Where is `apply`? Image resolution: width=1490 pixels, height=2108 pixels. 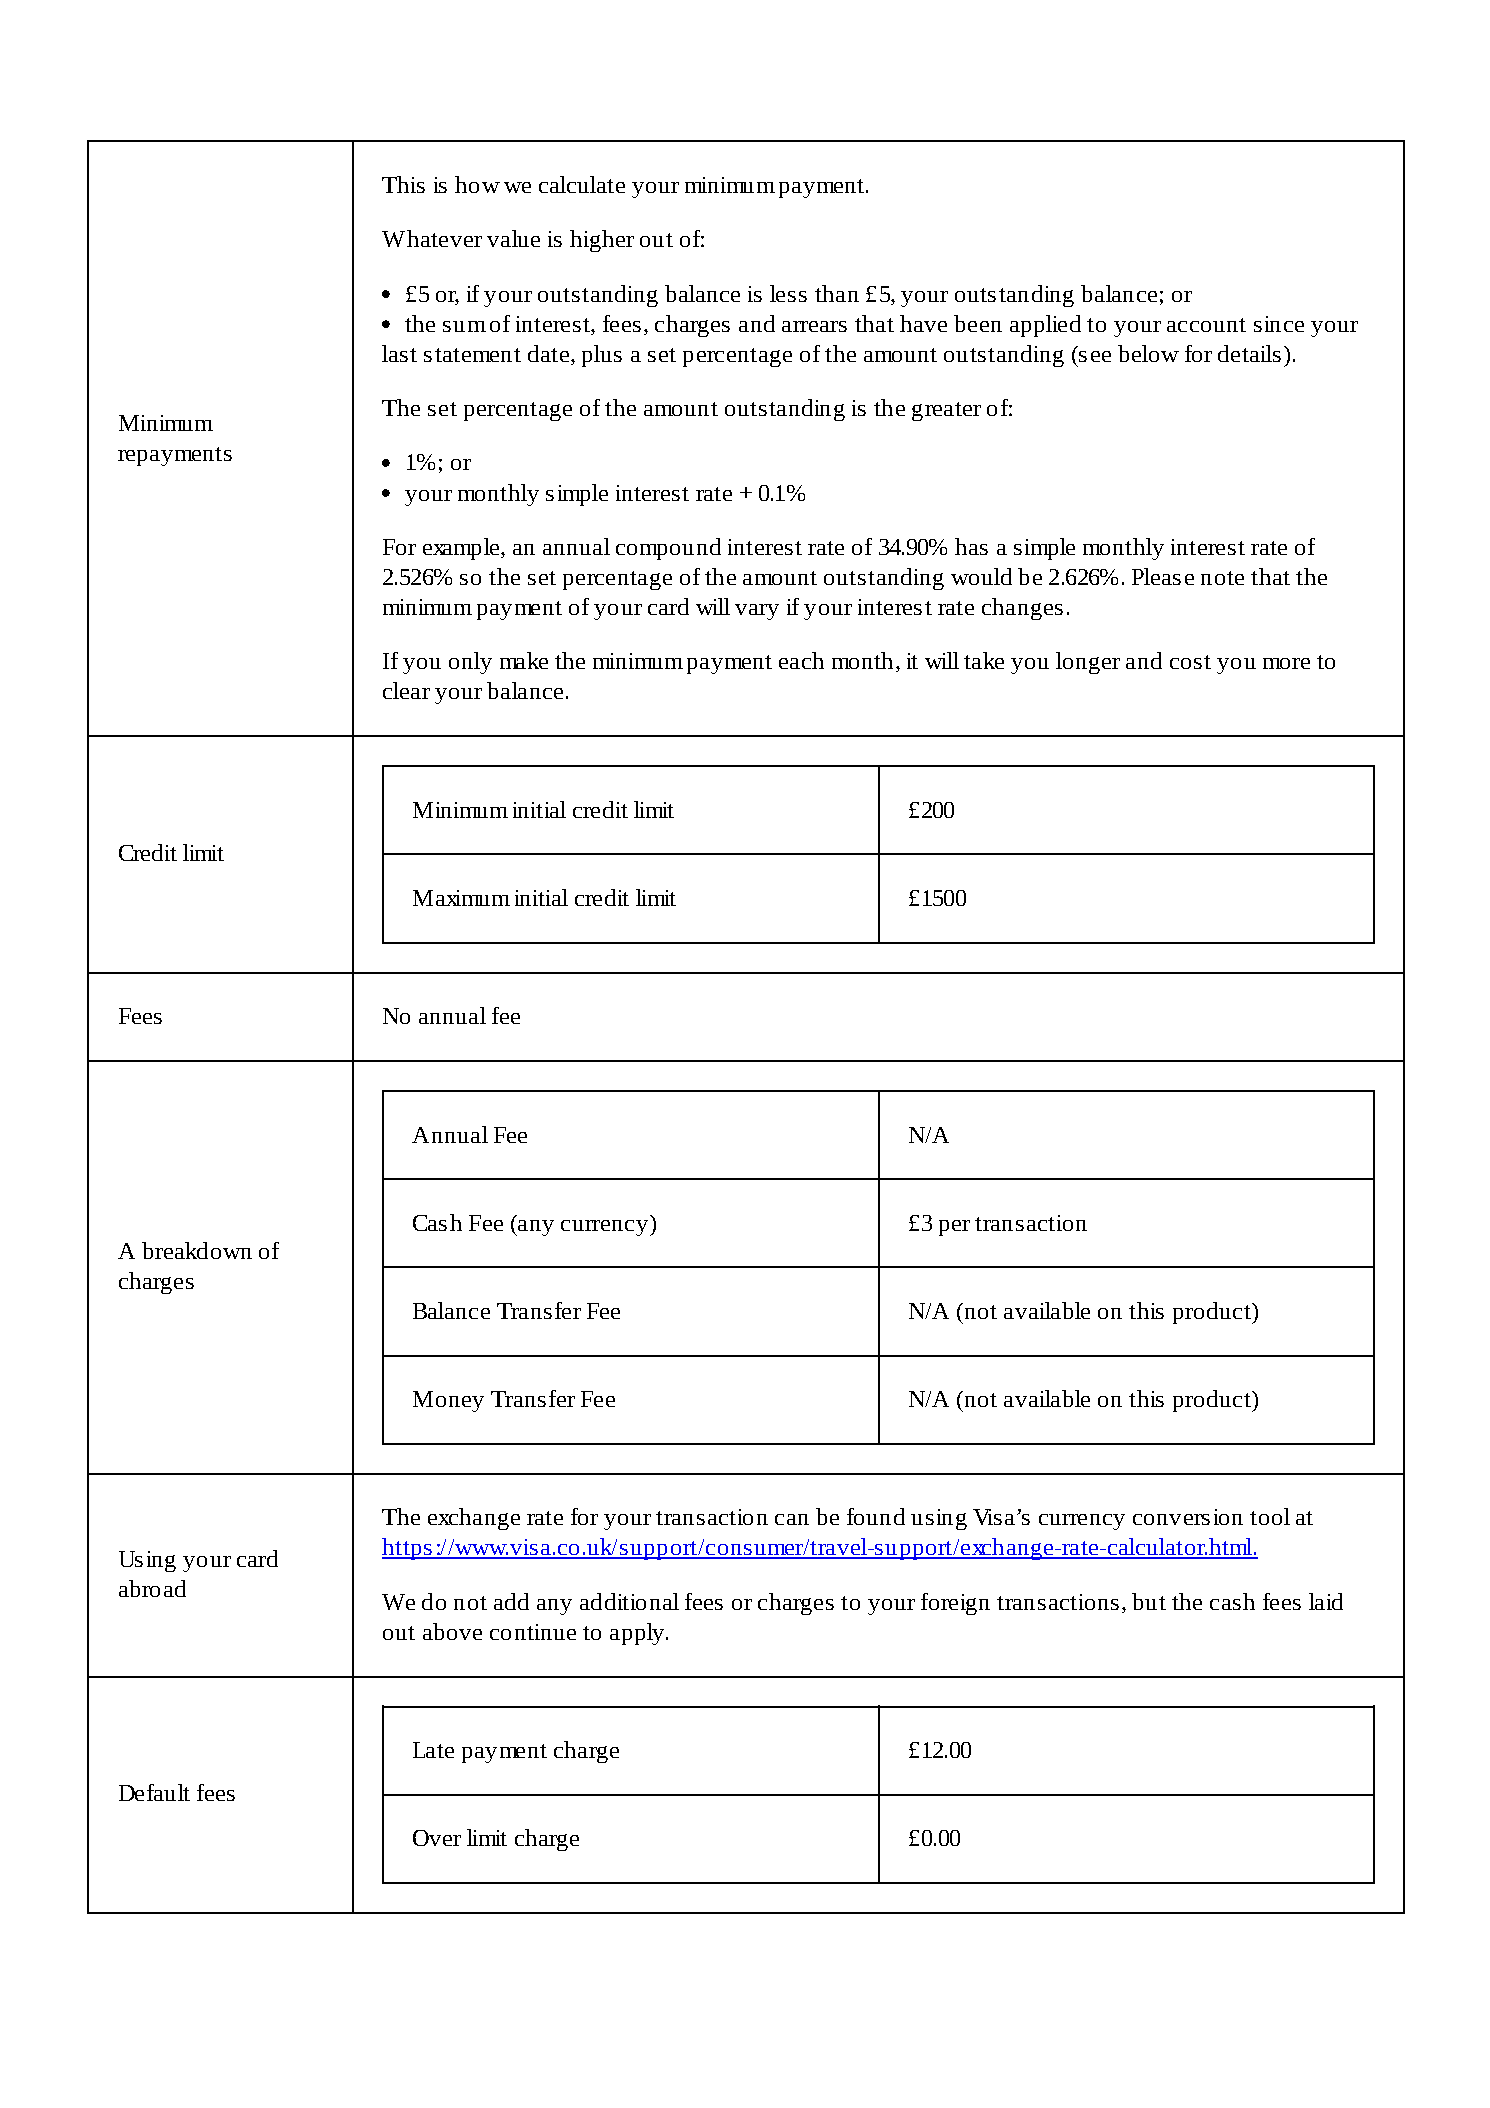 apply is located at coordinates (638, 1634).
